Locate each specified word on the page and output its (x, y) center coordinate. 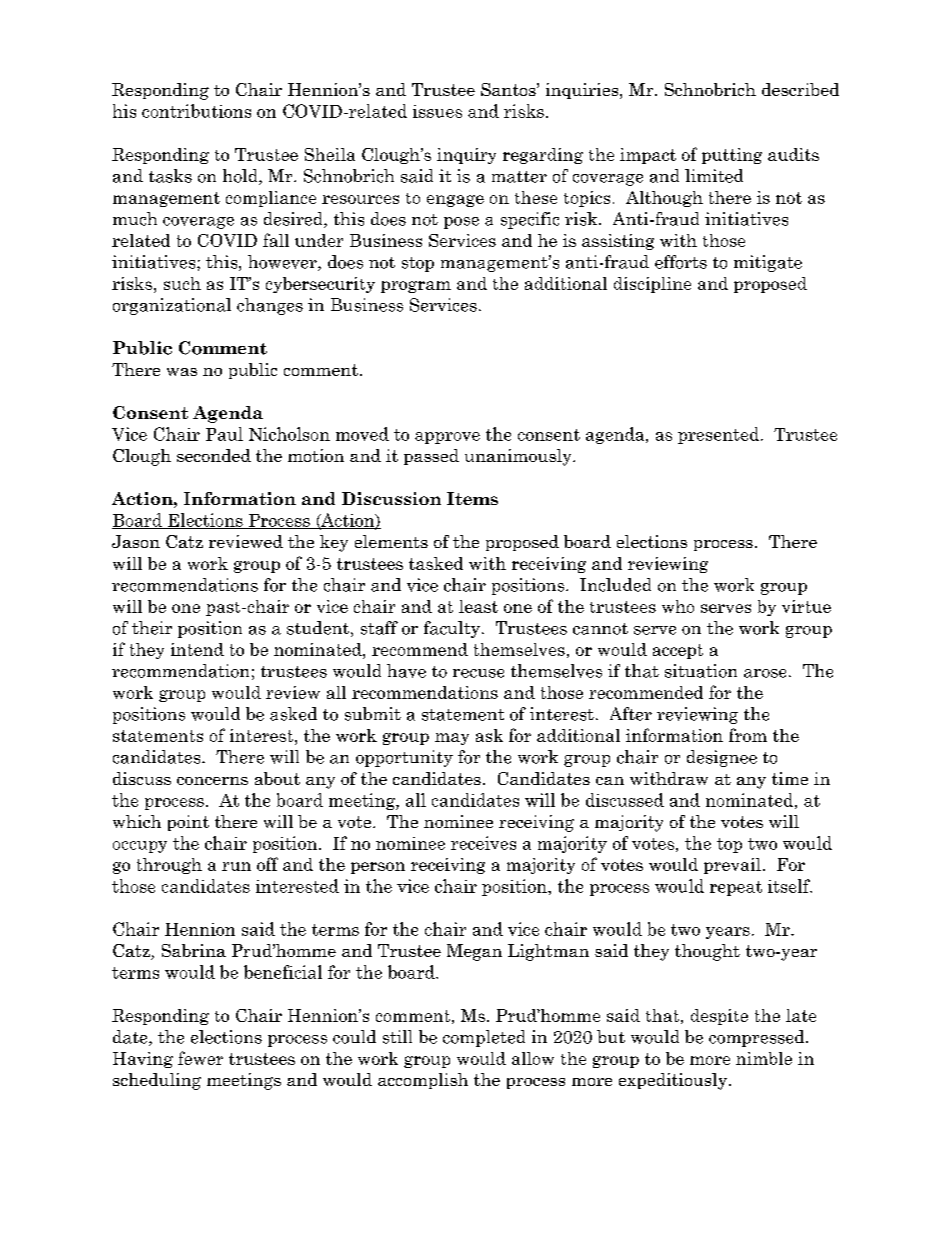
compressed (758, 1038)
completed (484, 1038)
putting (732, 156)
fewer (200, 1058)
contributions (196, 111)
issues (437, 111)
